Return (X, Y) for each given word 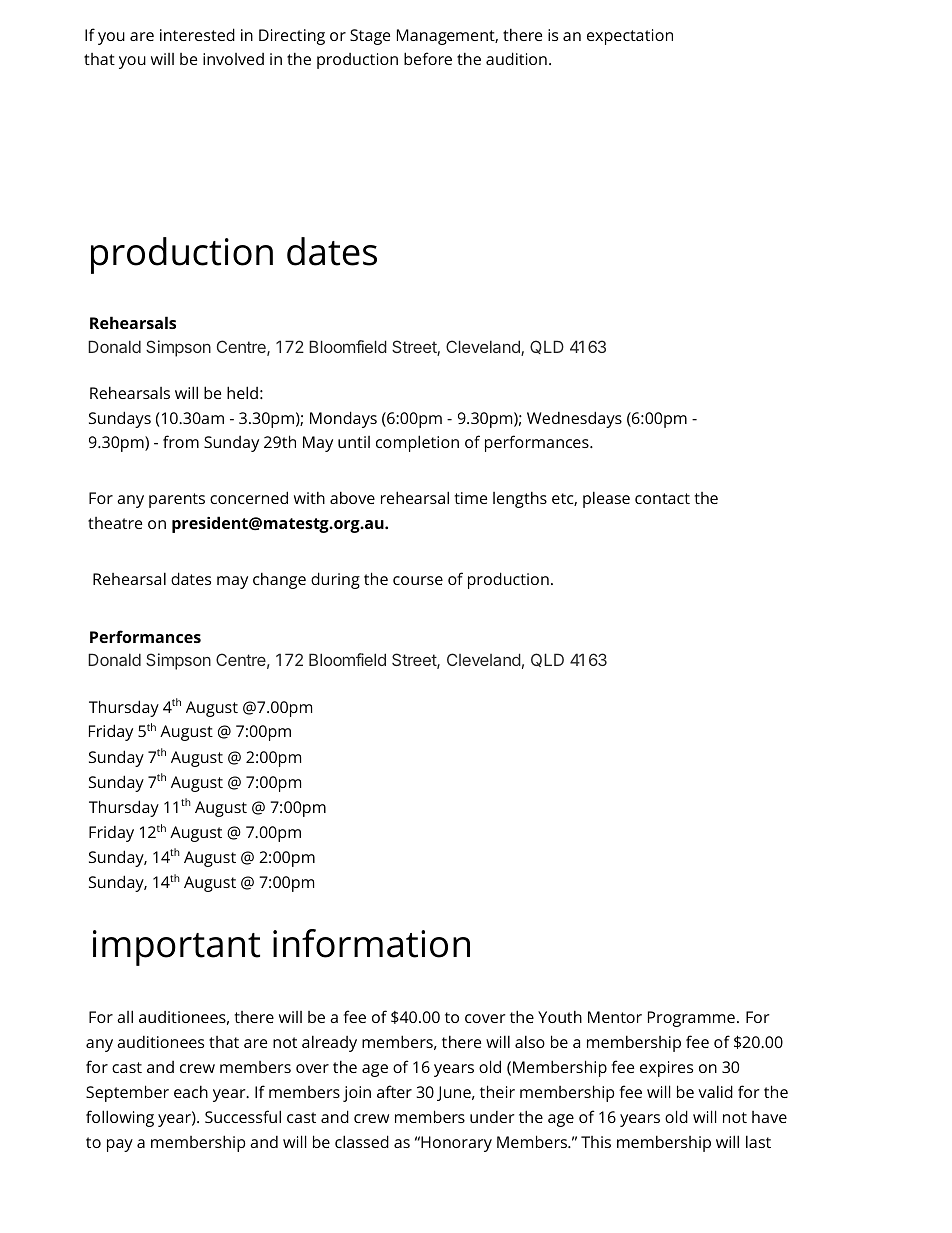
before (428, 58)
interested (197, 34)
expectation (630, 37)
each (191, 1091)
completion (417, 443)
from (181, 441)
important (176, 948)
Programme (691, 1019)
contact (662, 498)
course (418, 580)
